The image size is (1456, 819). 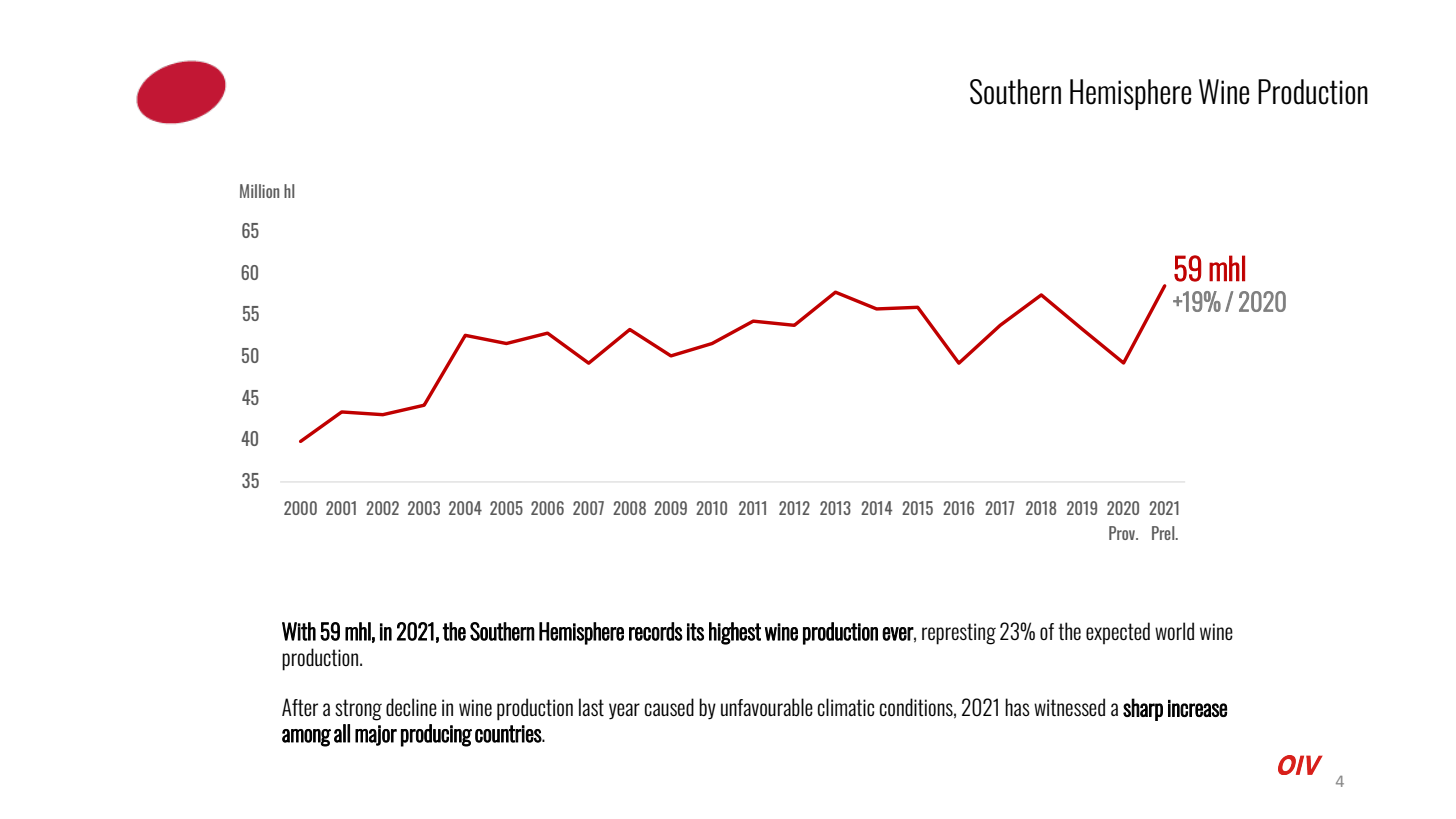 What do you see at coordinates (1123, 533) in the image?
I see `Prov` at bounding box center [1123, 533].
